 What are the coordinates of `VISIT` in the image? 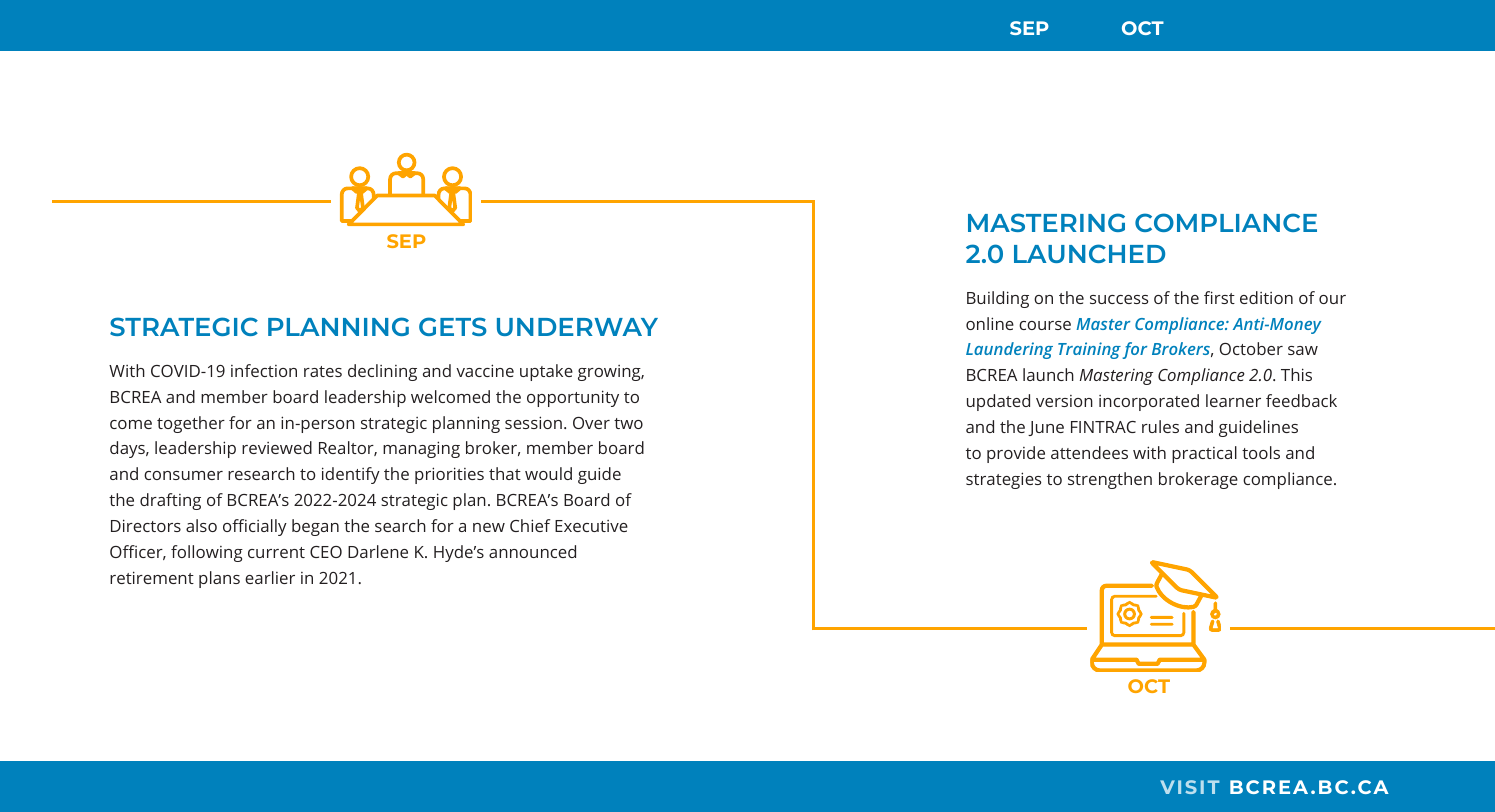 It's located at (1190, 787).
